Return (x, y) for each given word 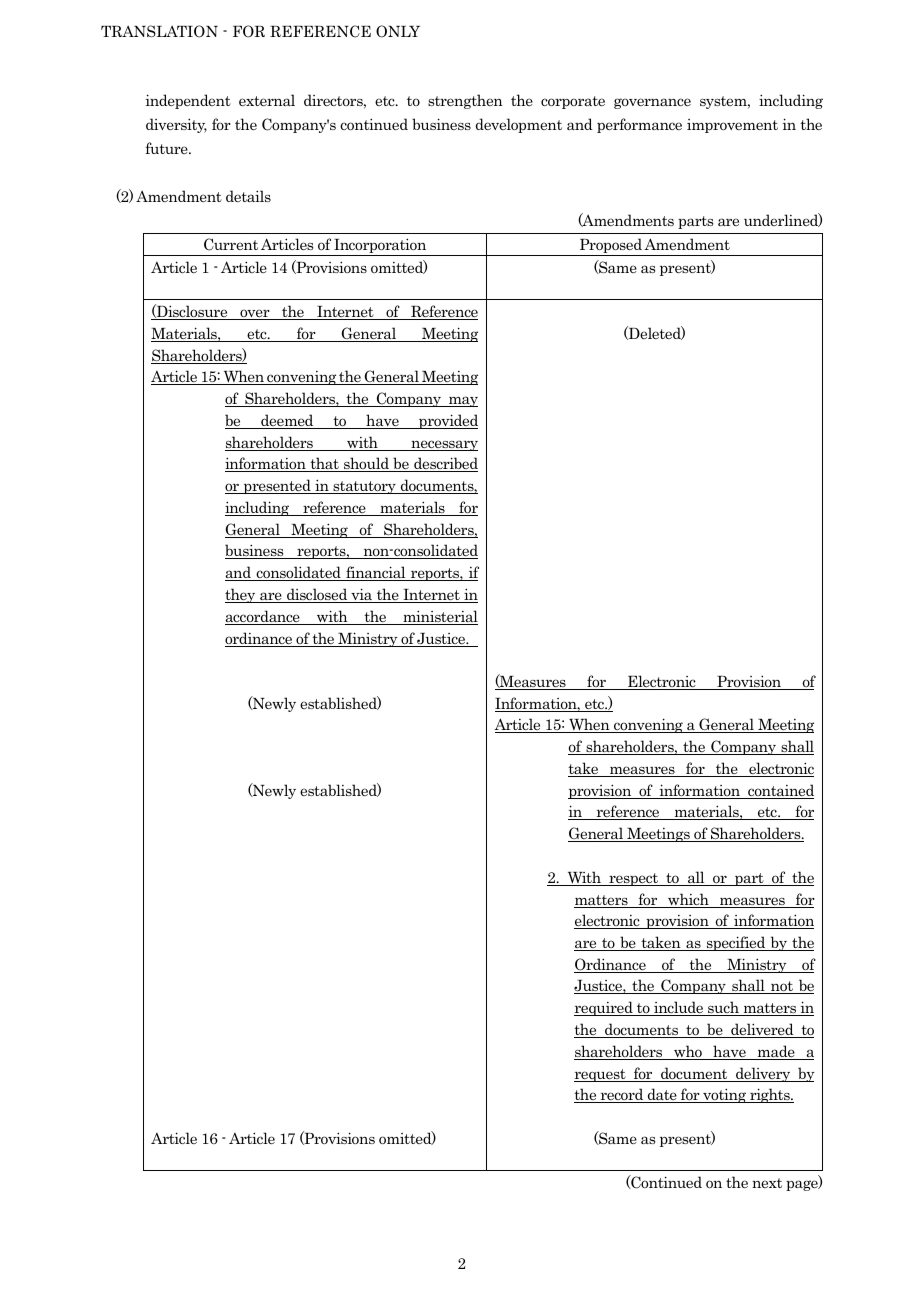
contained (780, 791)
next (767, 1183)
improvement (732, 126)
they (241, 595)
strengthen (465, 101)
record (622, 1095)
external (267, 100)
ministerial (439, 617)
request (601, 1075)
